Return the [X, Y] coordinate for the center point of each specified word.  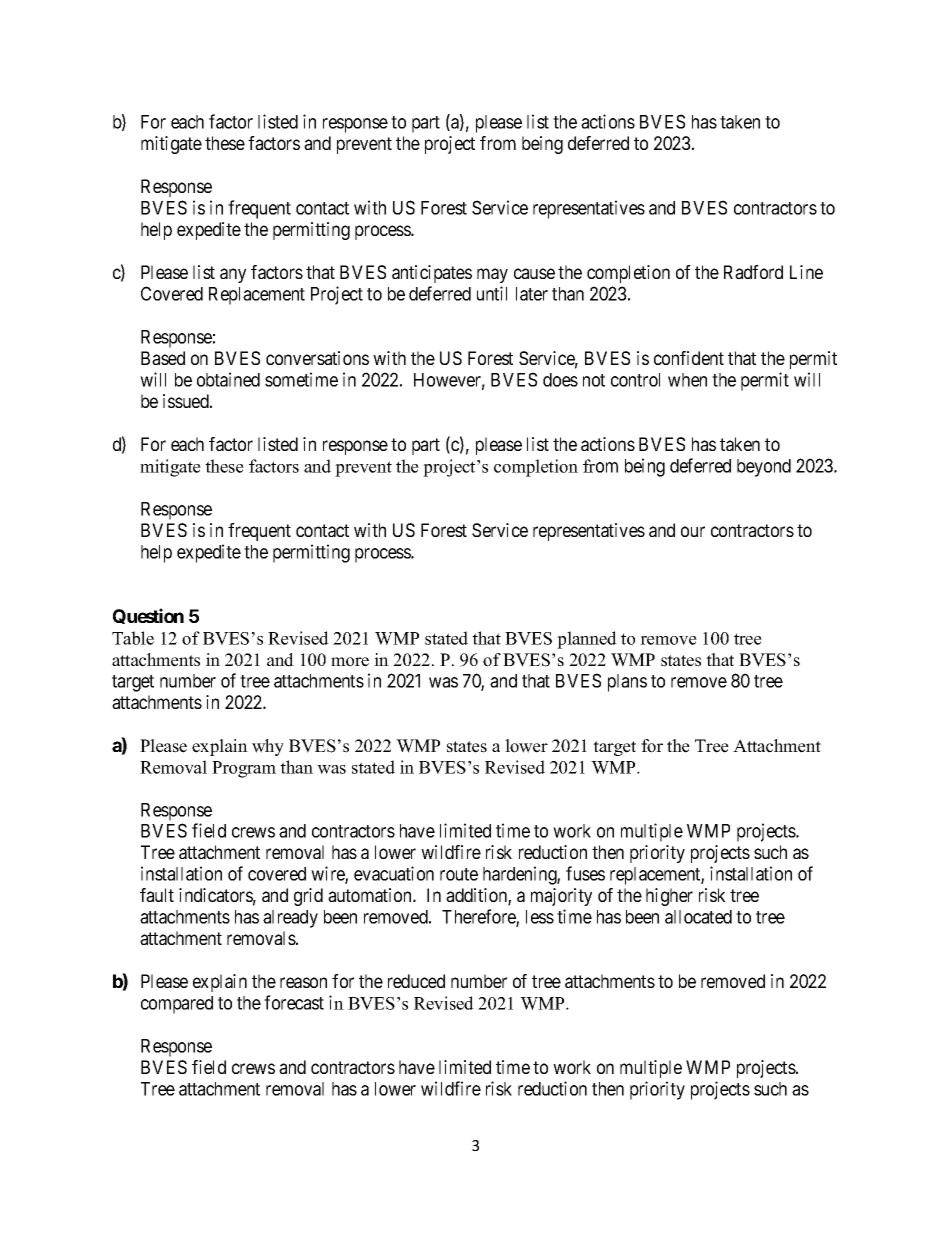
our [693, 531]
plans [627, 683]
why [268, 747]
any [233, 275]
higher [669, 897]
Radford [753, 272]
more [350, 662]
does [560, 380]
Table [133, 638]
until [492, 293]
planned [587, 640]
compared [177, 1005]
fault [157, 895]
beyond [764, 468]
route [459, 874]
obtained [228, 379]
